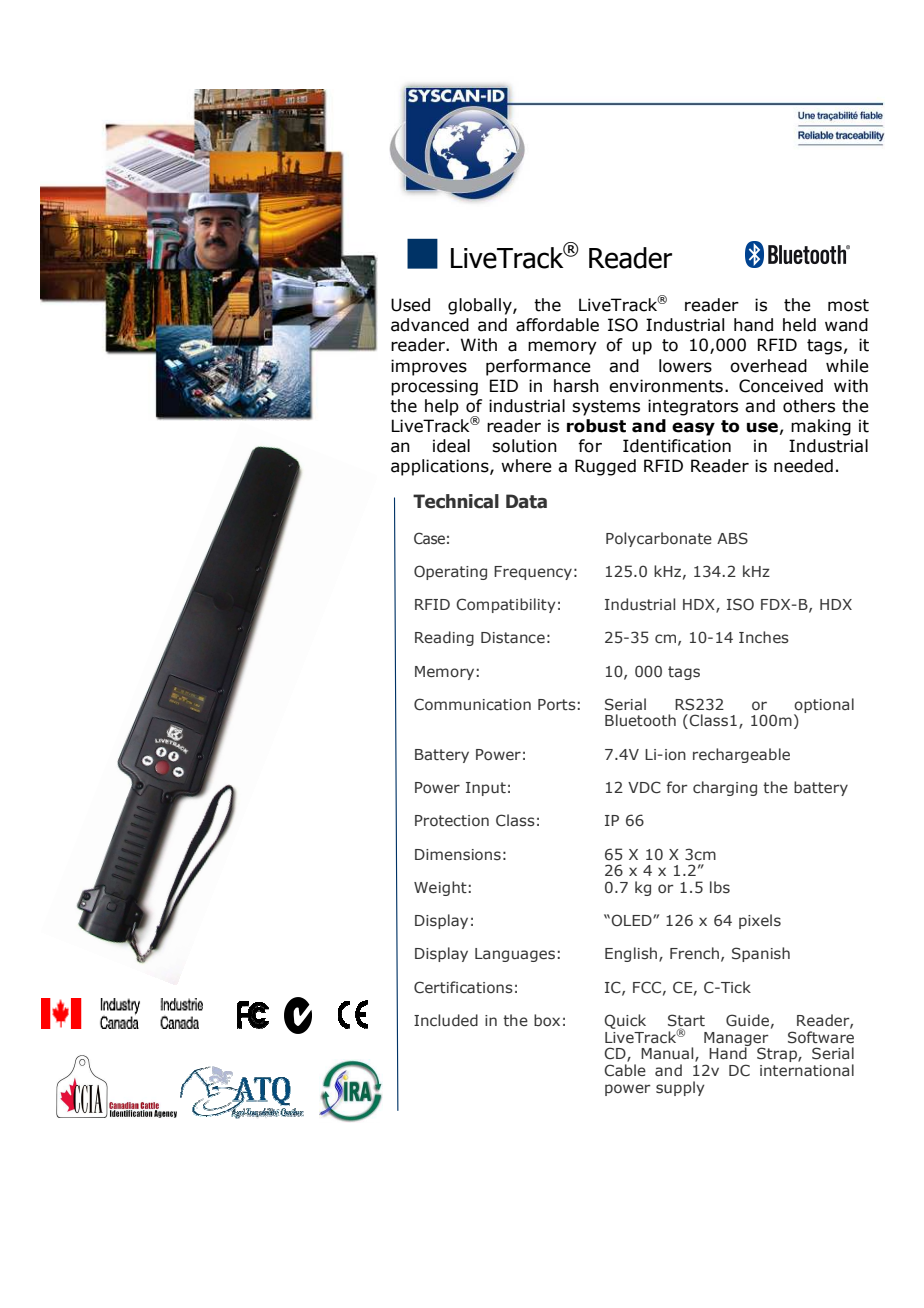  What do you see at coordinates (446, 1020) in the document?
I see `Included` at bounding box center [446, 1020].
